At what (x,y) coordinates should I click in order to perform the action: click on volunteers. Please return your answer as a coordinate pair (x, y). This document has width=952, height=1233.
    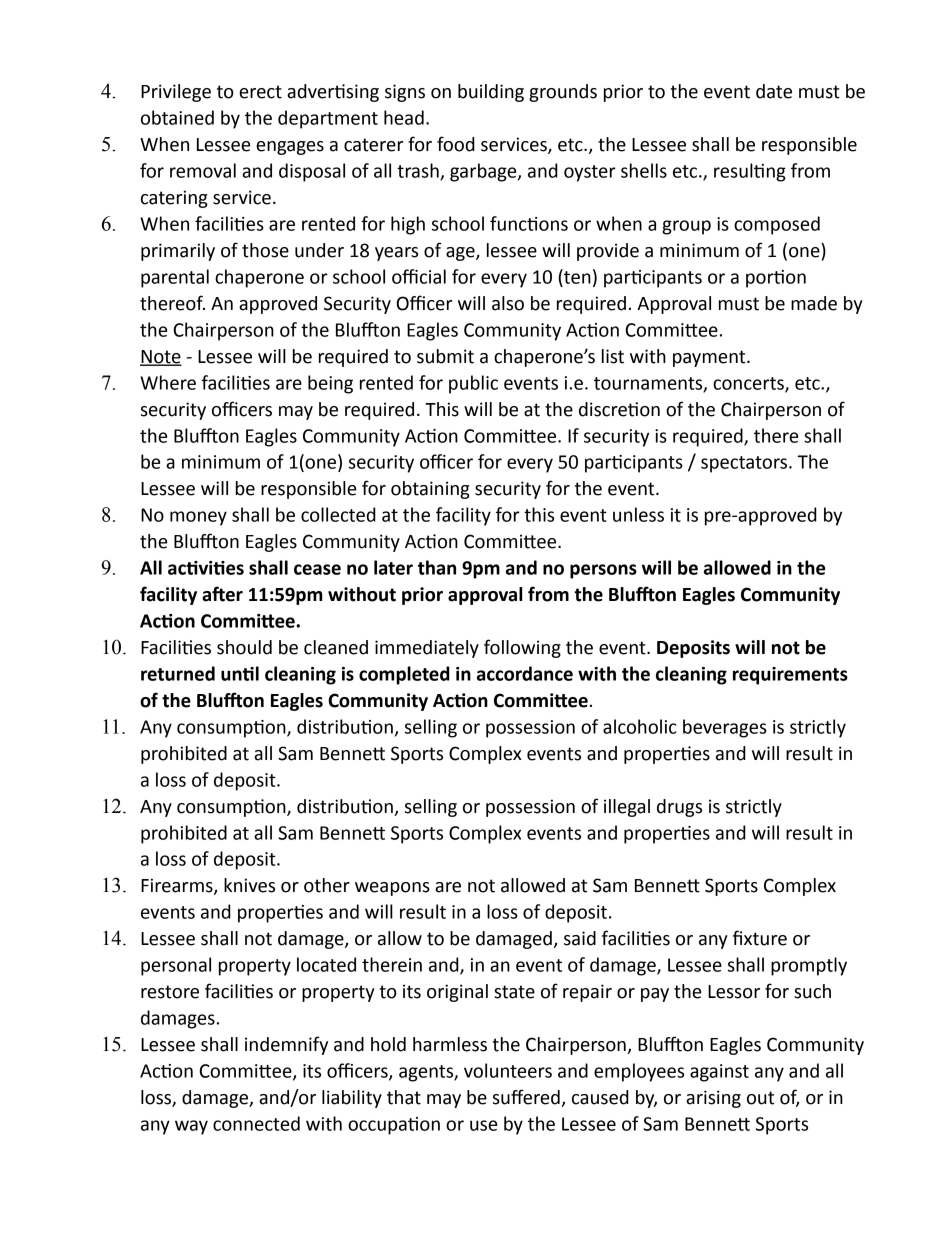
    Looking at the image, I should click on (508, 1070).
